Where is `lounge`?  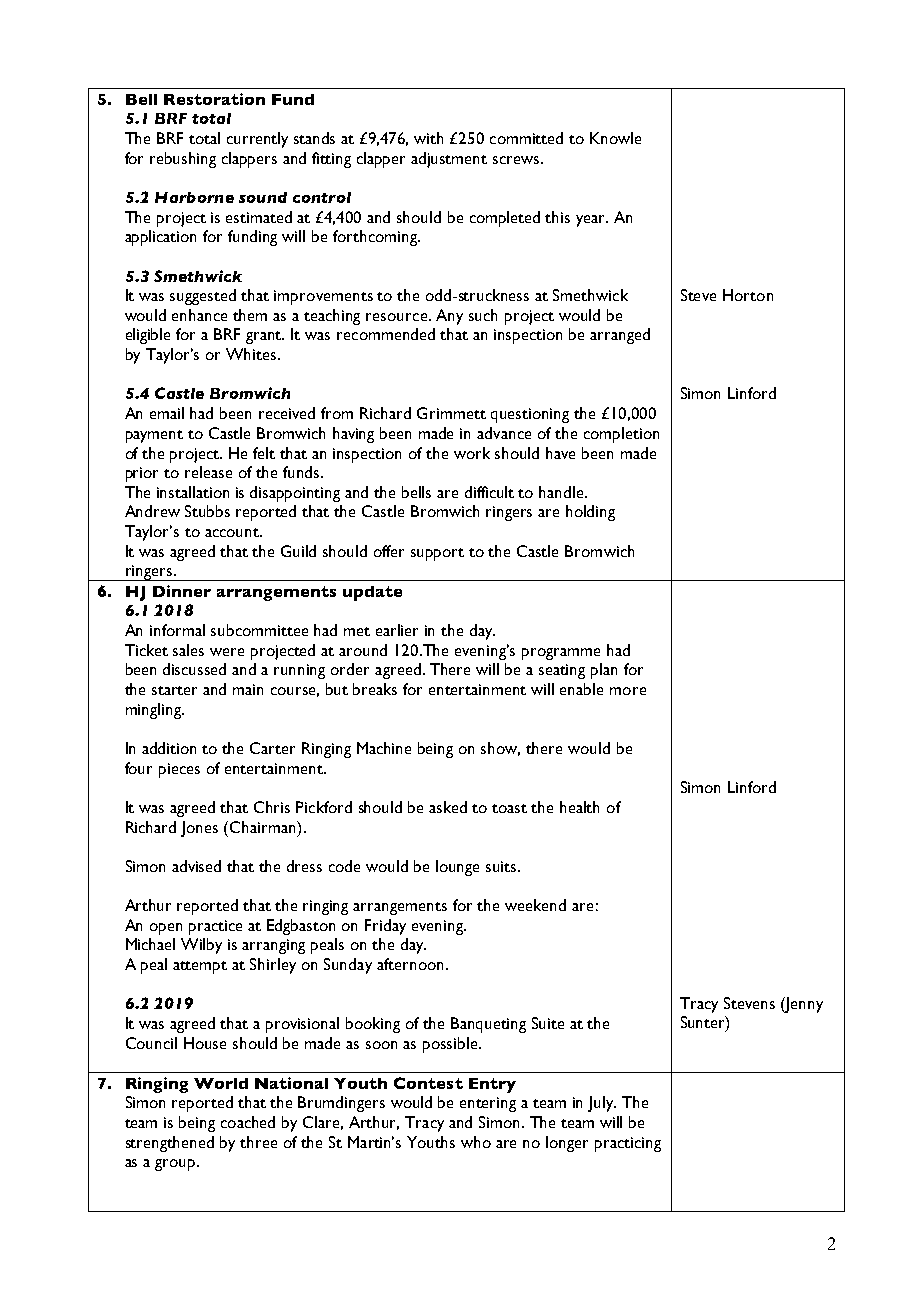 lounge is located at coordinates (457, 868).
